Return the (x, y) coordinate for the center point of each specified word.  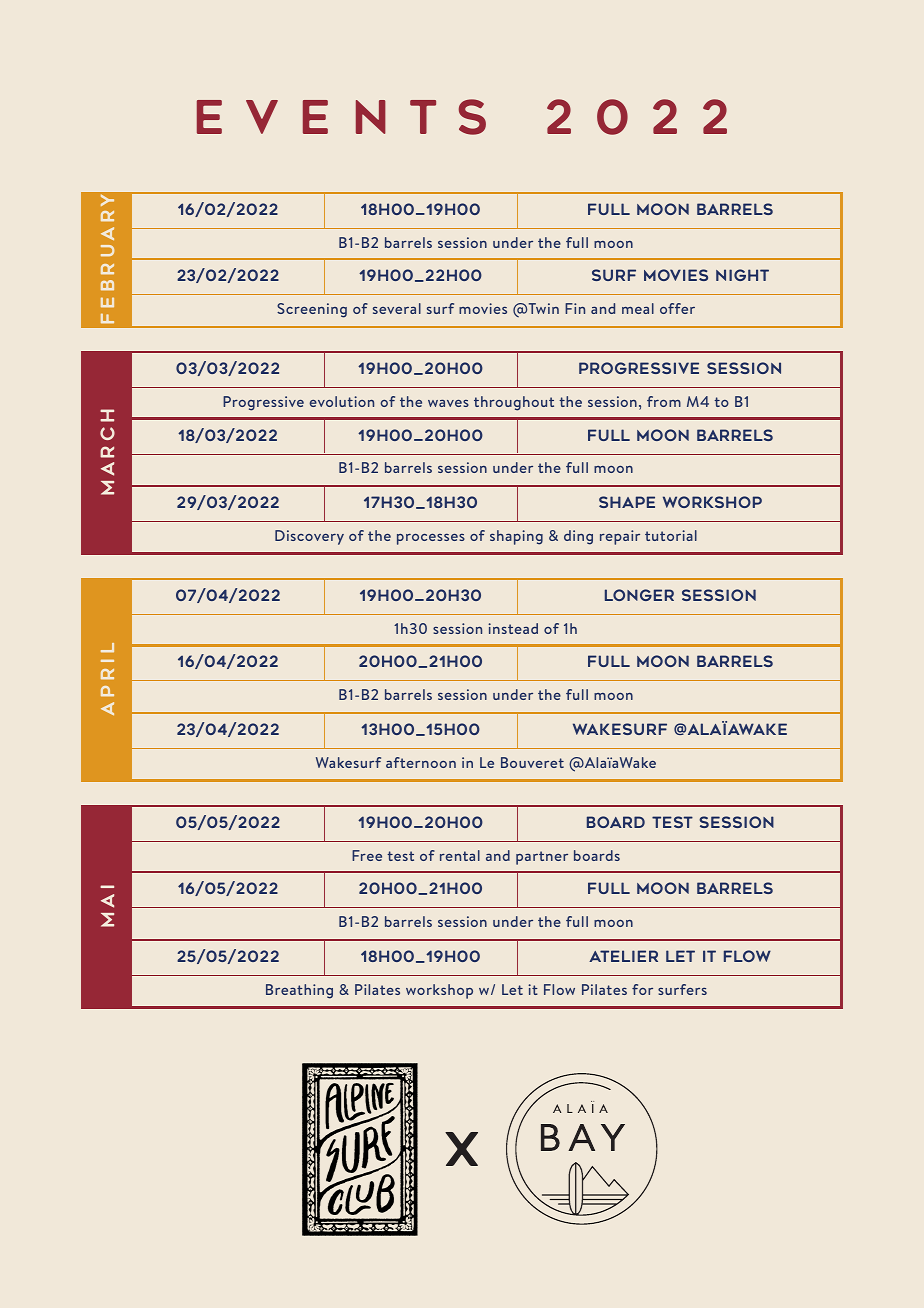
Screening (312, 310)
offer (677, 308)
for (642, 989)
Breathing (299, 991)
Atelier (623, 956)
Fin (575, 308)
